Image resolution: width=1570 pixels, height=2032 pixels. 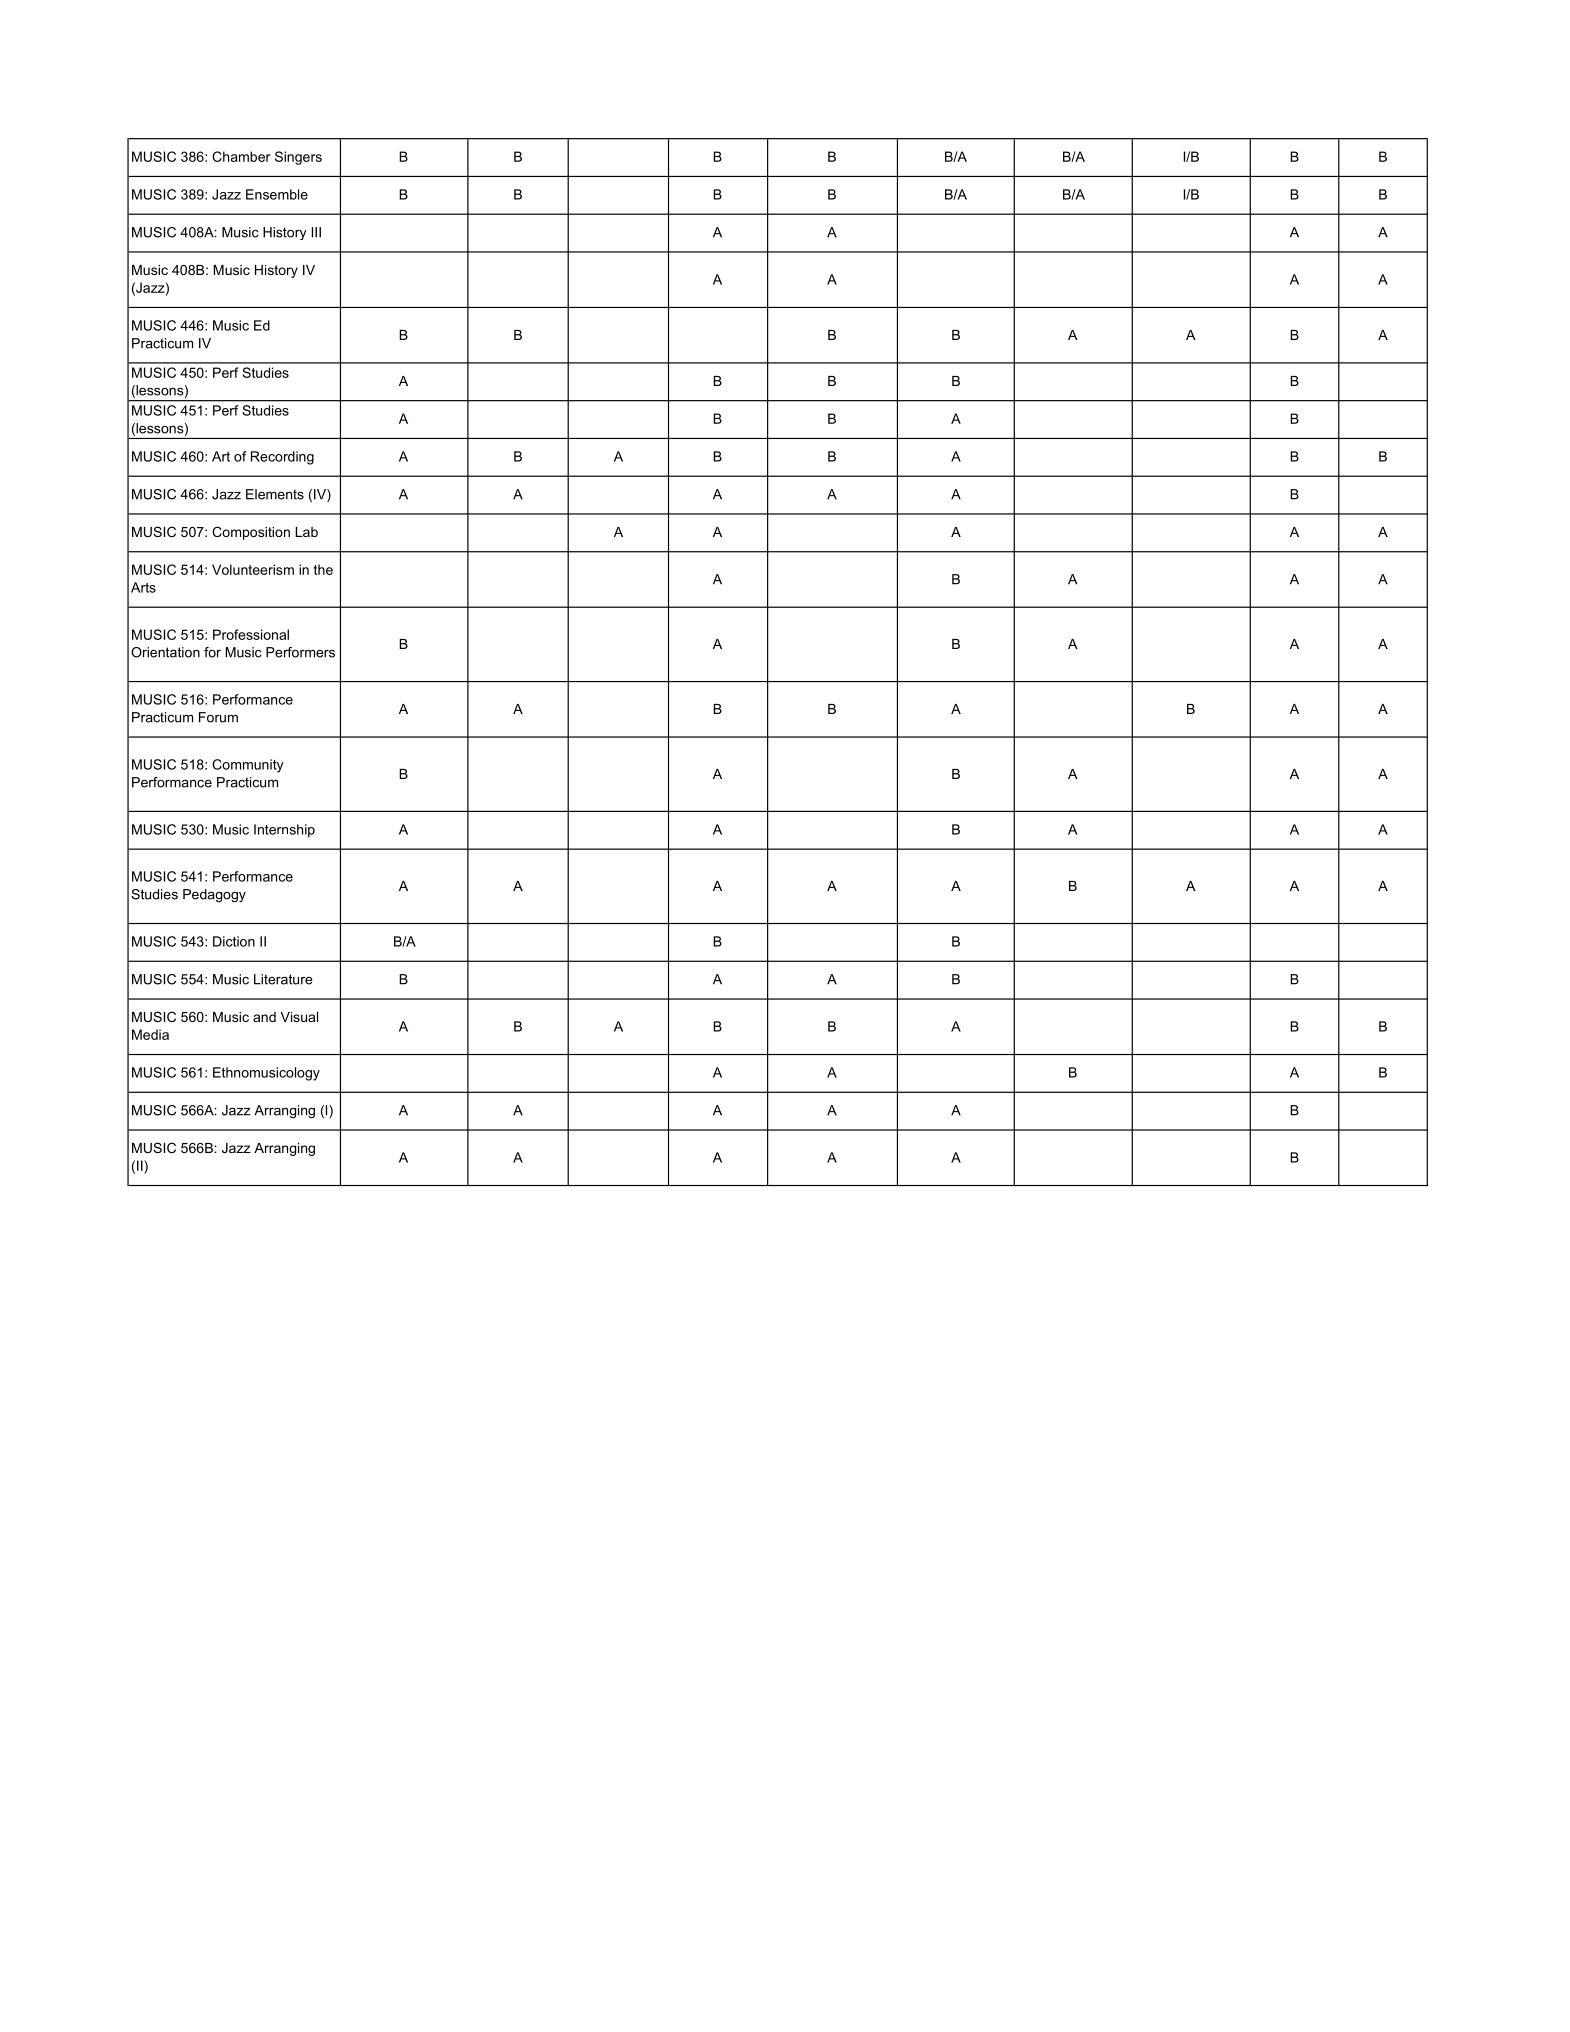 What do you see at coordinates (143, 587) in the screenshot?
I see `Arts` at bounding box center [143, 587].
